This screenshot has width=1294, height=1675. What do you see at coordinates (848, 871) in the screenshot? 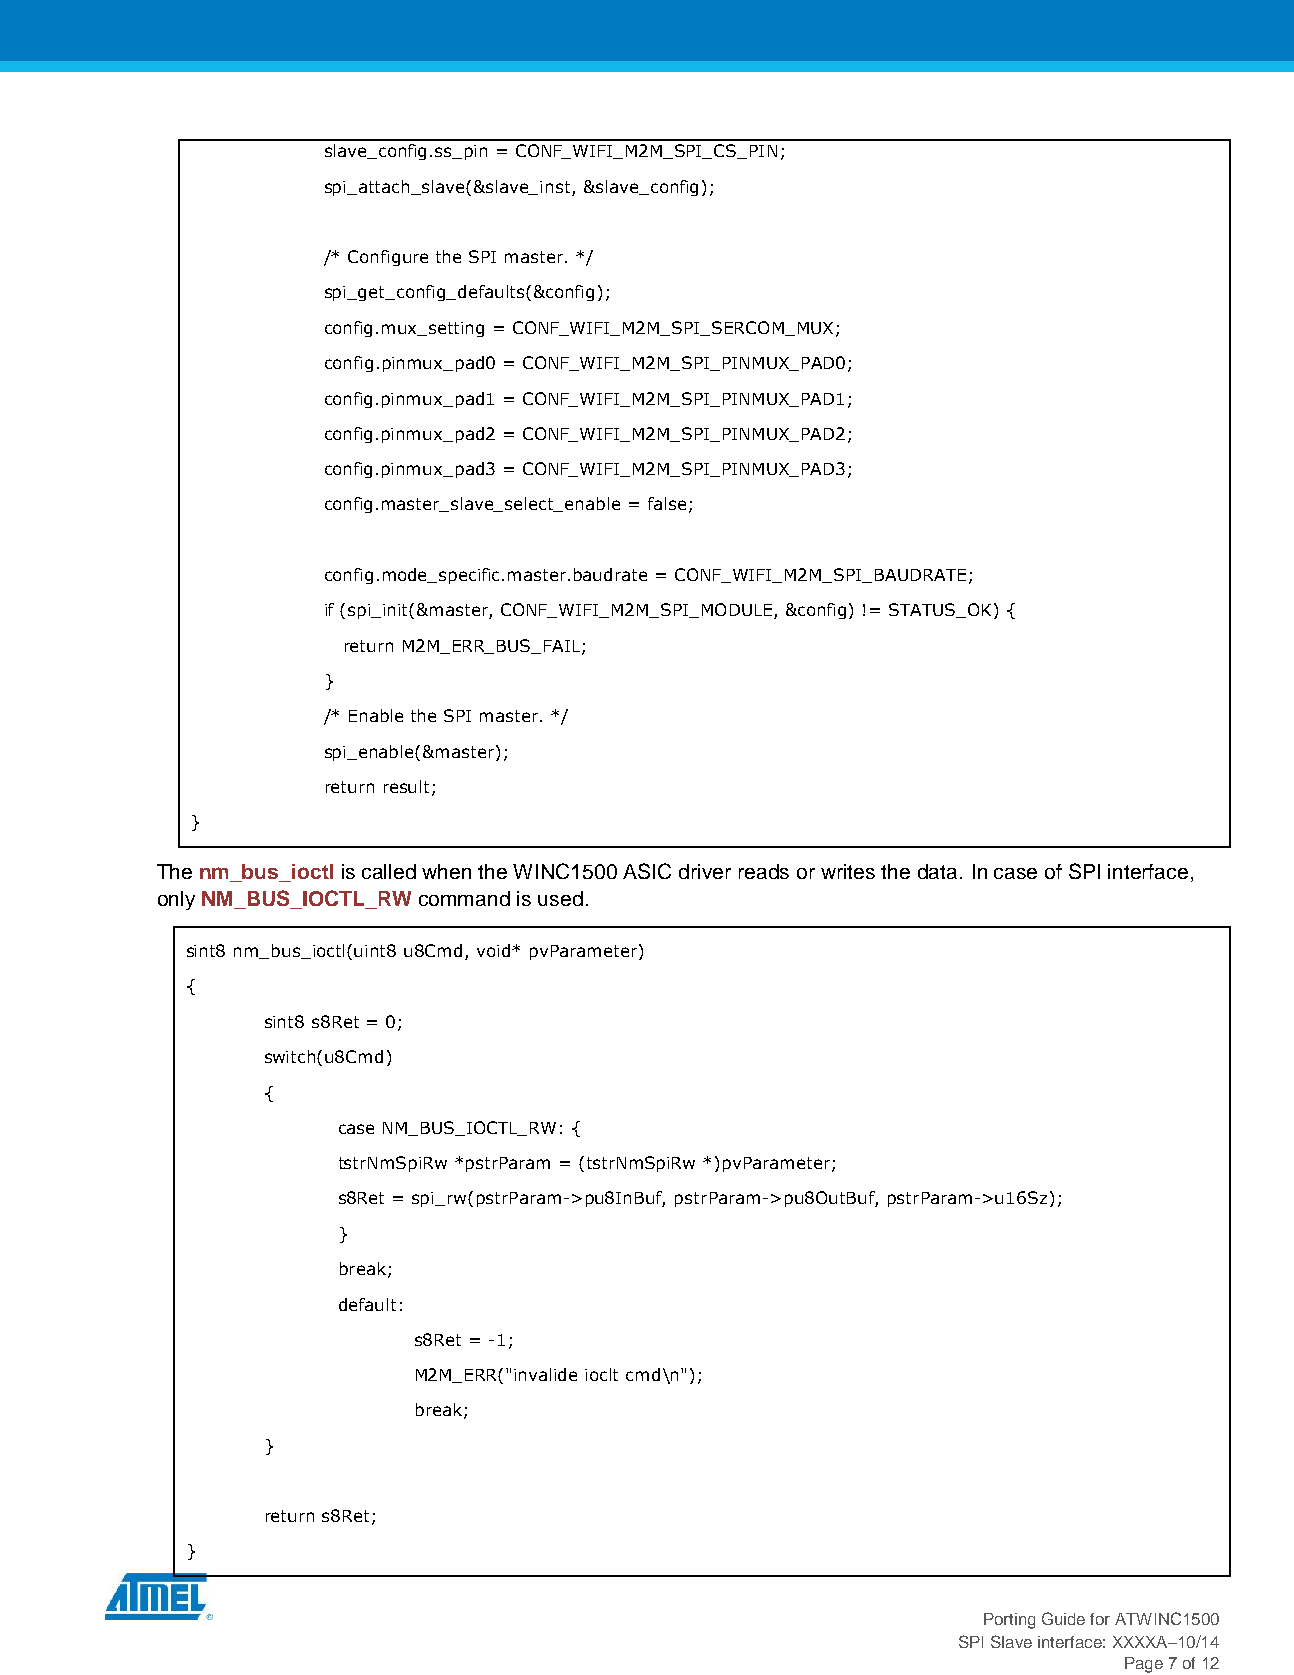
I see `writes` at bounding box center [848, 871].
